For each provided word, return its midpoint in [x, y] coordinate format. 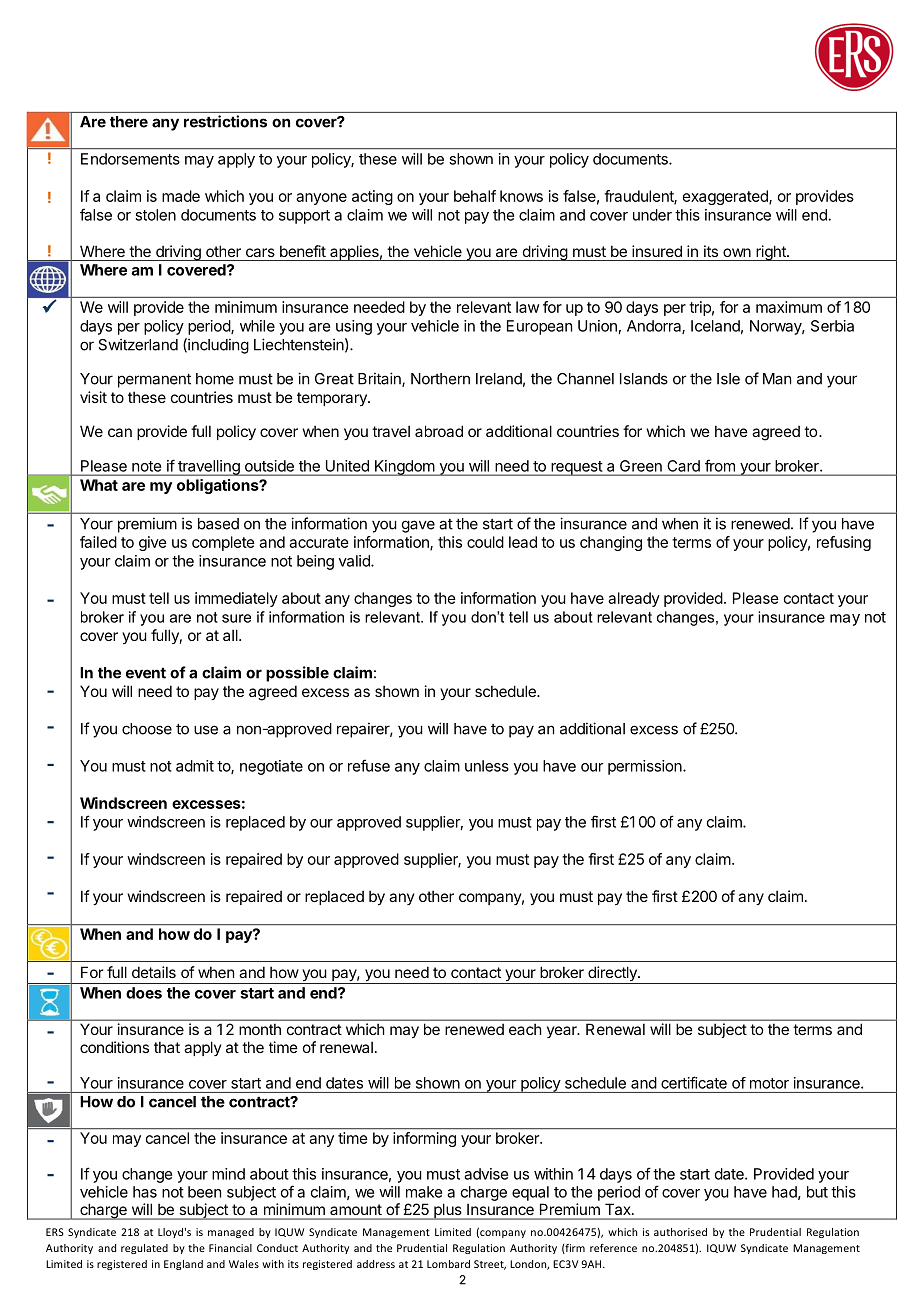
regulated [144, 1249]
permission [646, 767]
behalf [475, 196]
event [146, 673]
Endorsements [130, 159]
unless [487, 766]
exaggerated [726, 197]
